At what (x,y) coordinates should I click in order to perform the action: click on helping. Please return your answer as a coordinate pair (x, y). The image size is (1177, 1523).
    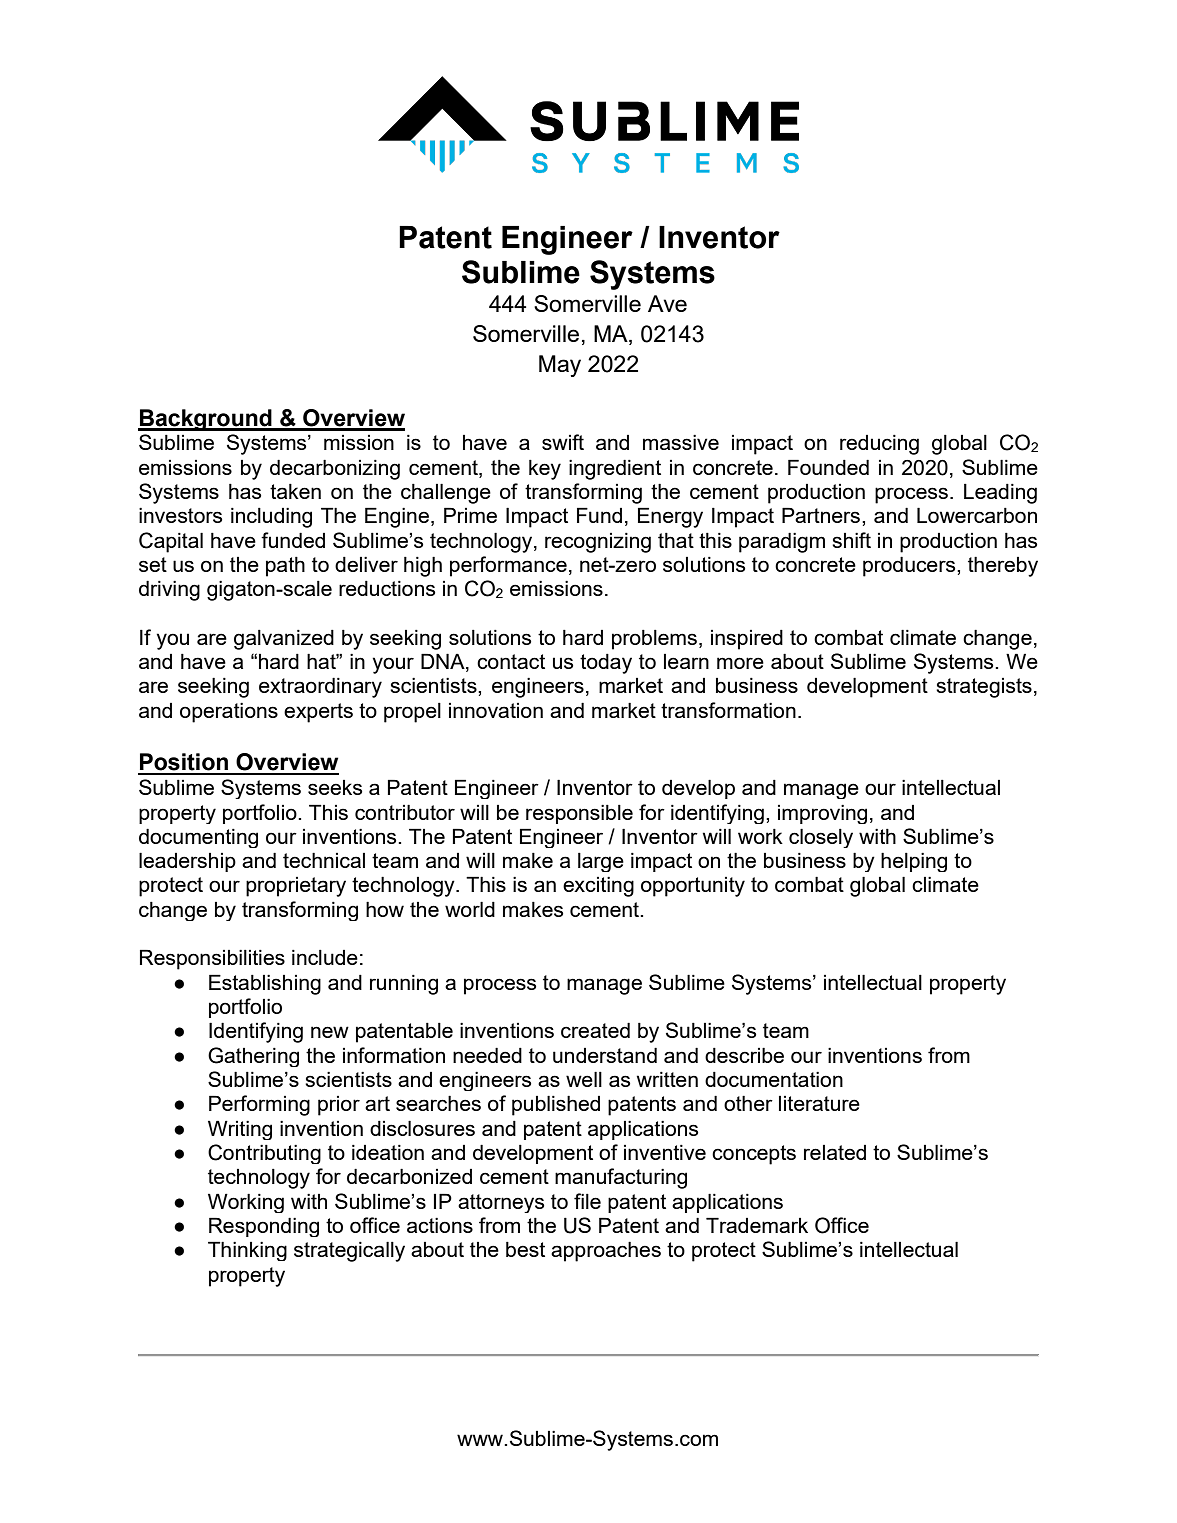
    Looking at the image, I should click on (914, 862).
